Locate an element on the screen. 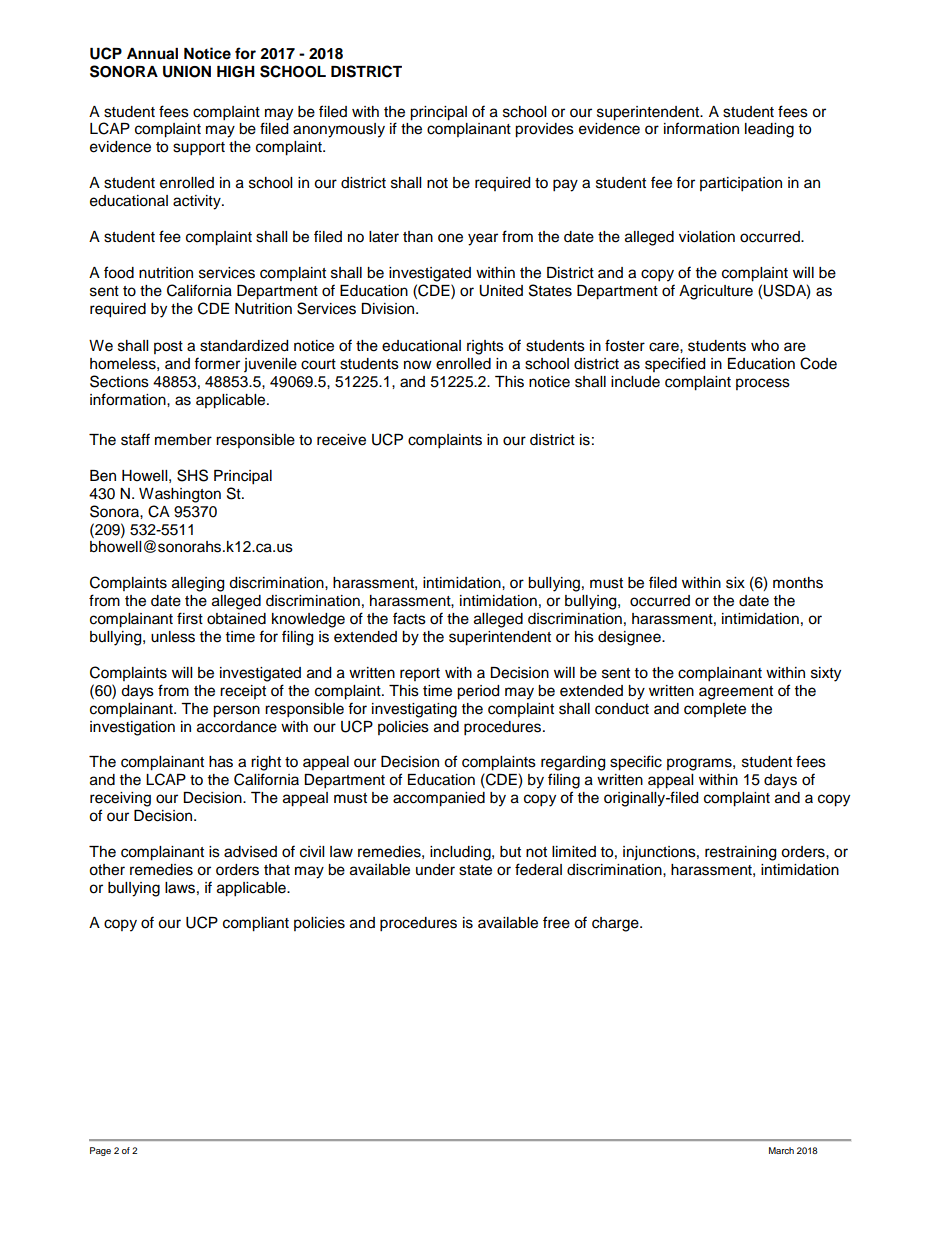  Page is located at coordinates (100, 1151).
